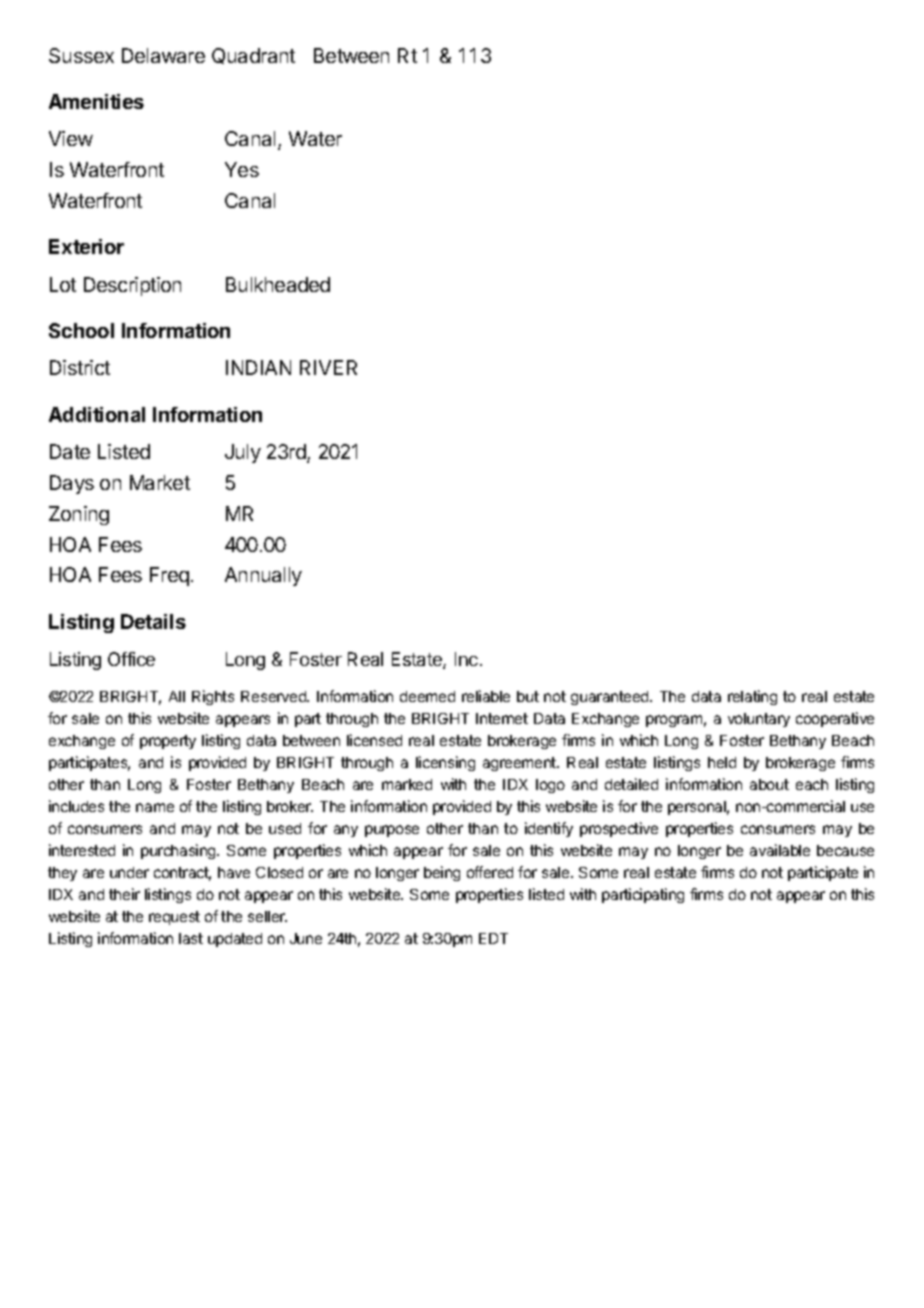 The image size is (924, 1308). What do you see at coordinates (174, 918) in the screenshot?
I see `request` at bounding box center [174, 918].
